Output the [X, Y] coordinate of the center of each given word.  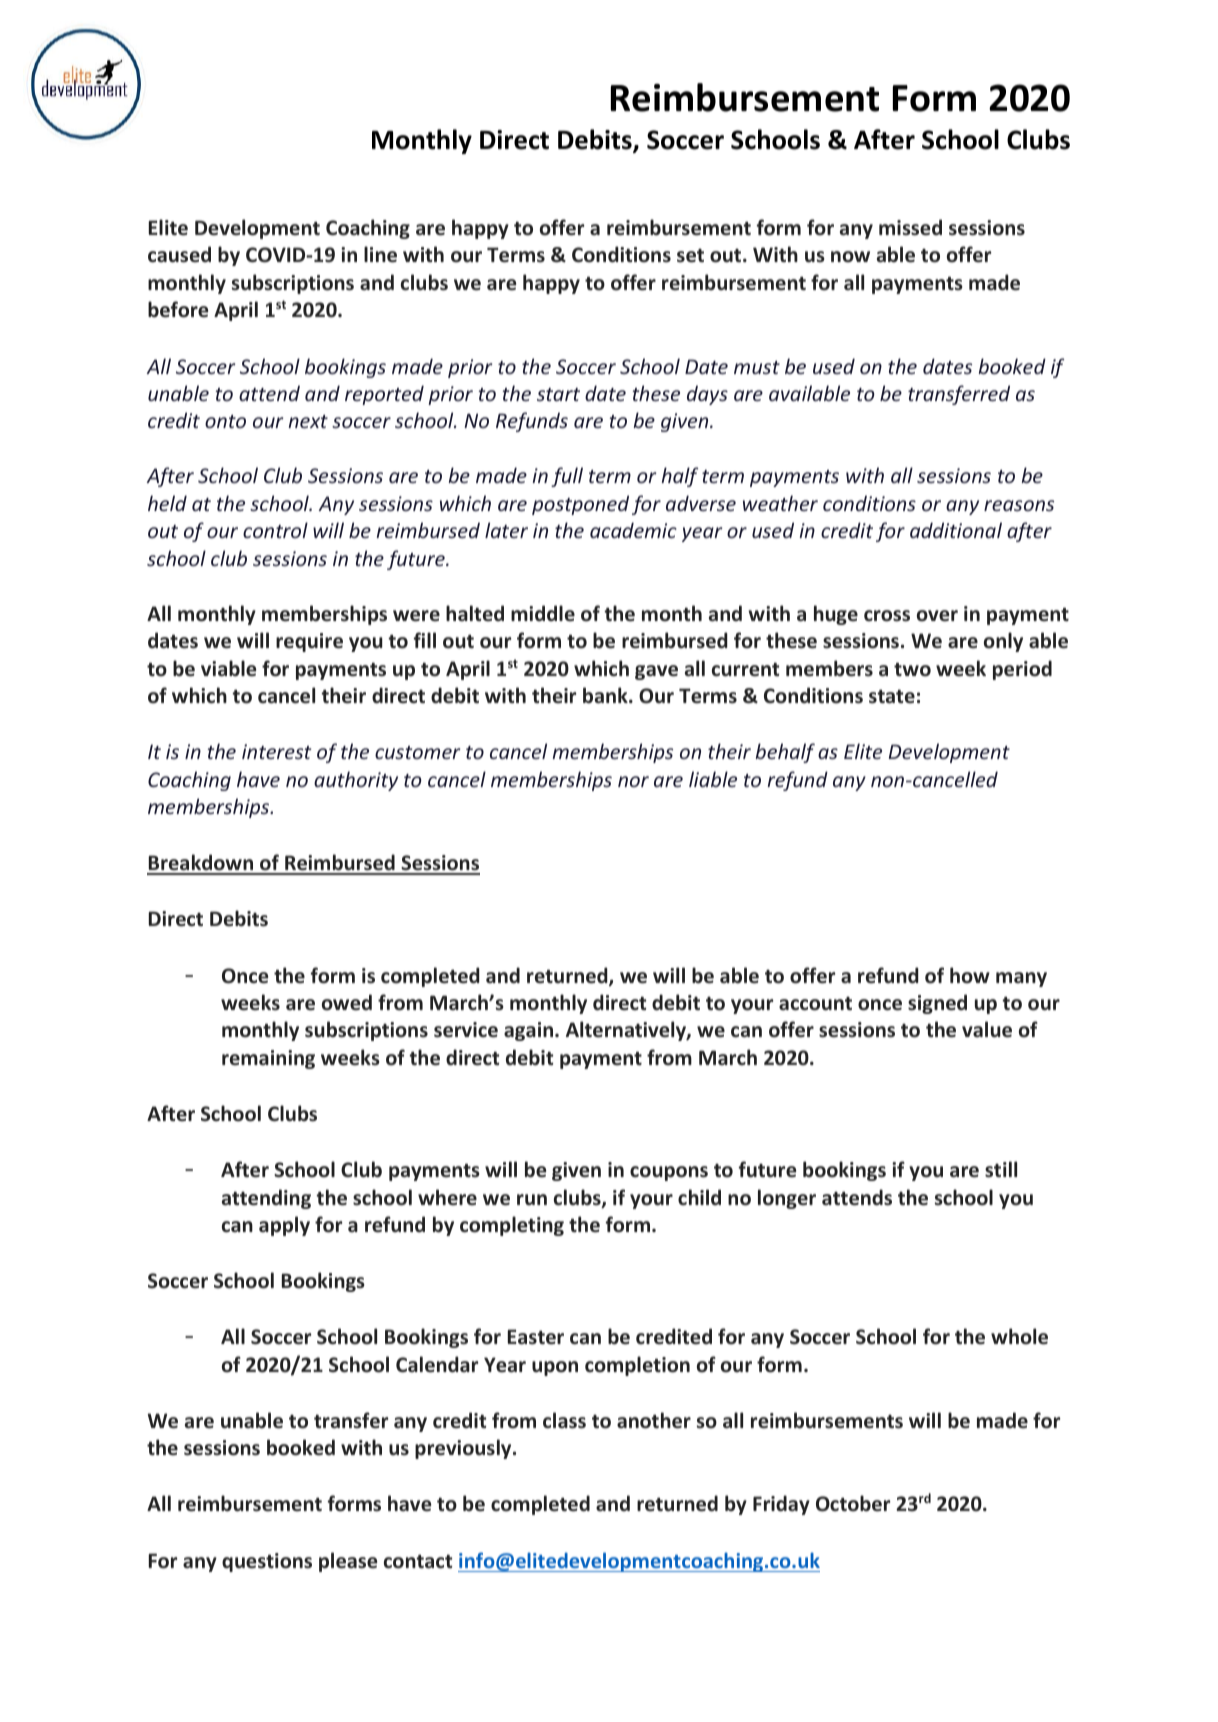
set [690, 256]
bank [606, 695]
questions [267, 1562]
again [530, 1031]
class [564, 1420]
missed [910, 227]
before [178, 309]
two [912, 669]
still [1001, 1169]
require [309, 642]
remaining [268, 1059]
